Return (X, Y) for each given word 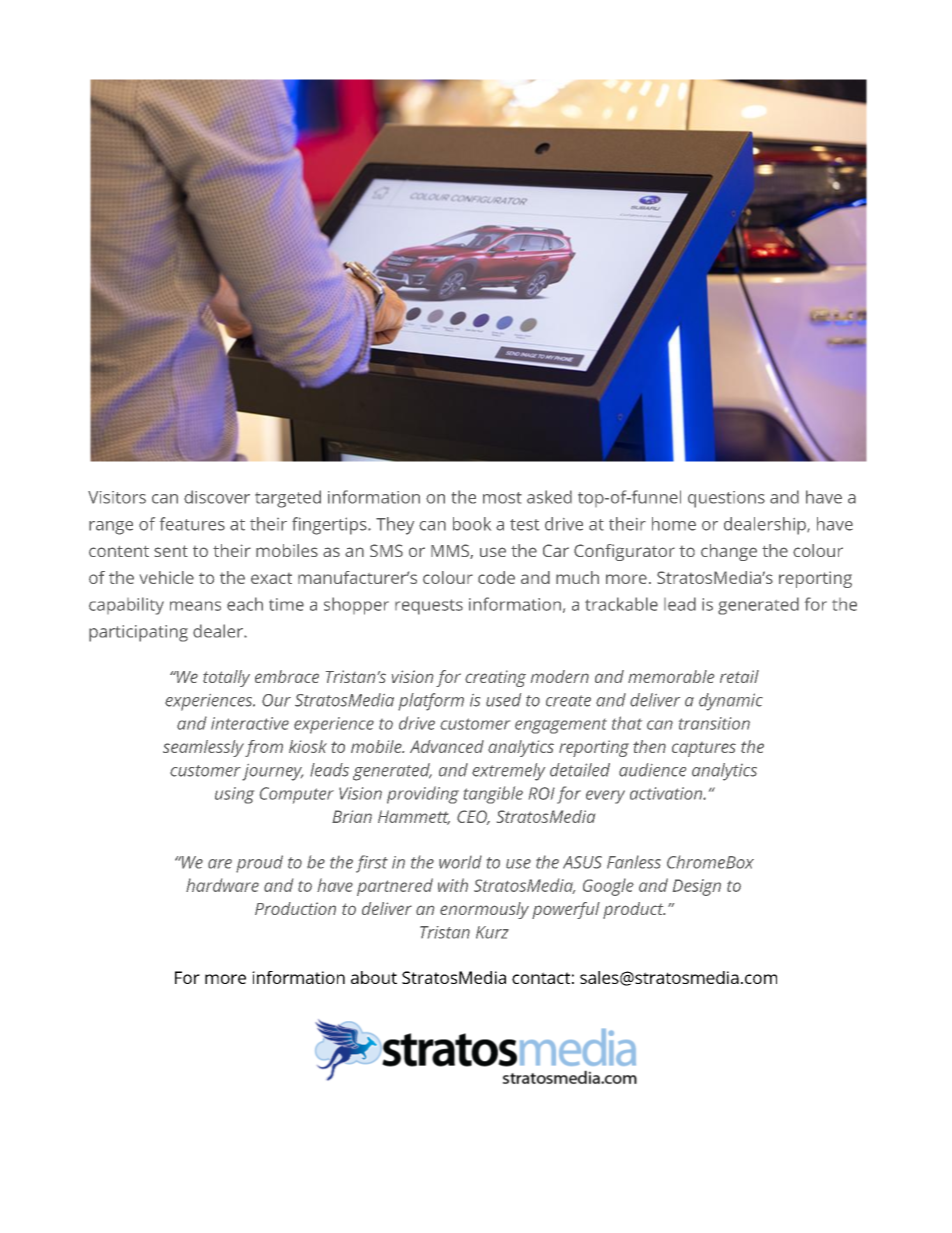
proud (259, 864)
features (192, 524)
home (674, 524)
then (649, 746)
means (195, 606)
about (374, 977)
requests (429, 607)
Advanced (447, 746)
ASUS (582, 862)
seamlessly (203, 748)
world (460, 862)
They (395, 526)
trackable (621, 604)
